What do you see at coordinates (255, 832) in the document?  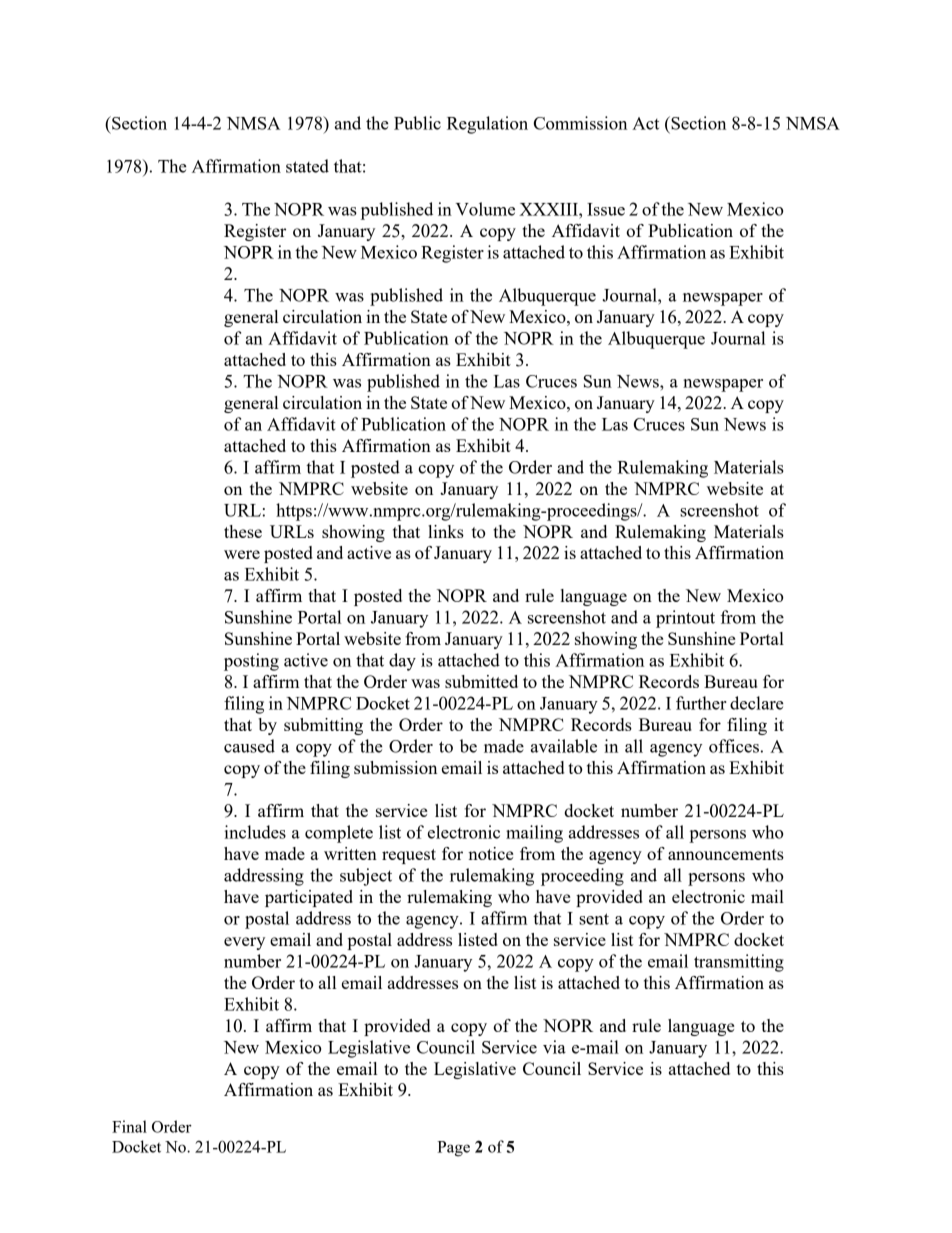 I see `includes` at bounding box center [255, 832].
